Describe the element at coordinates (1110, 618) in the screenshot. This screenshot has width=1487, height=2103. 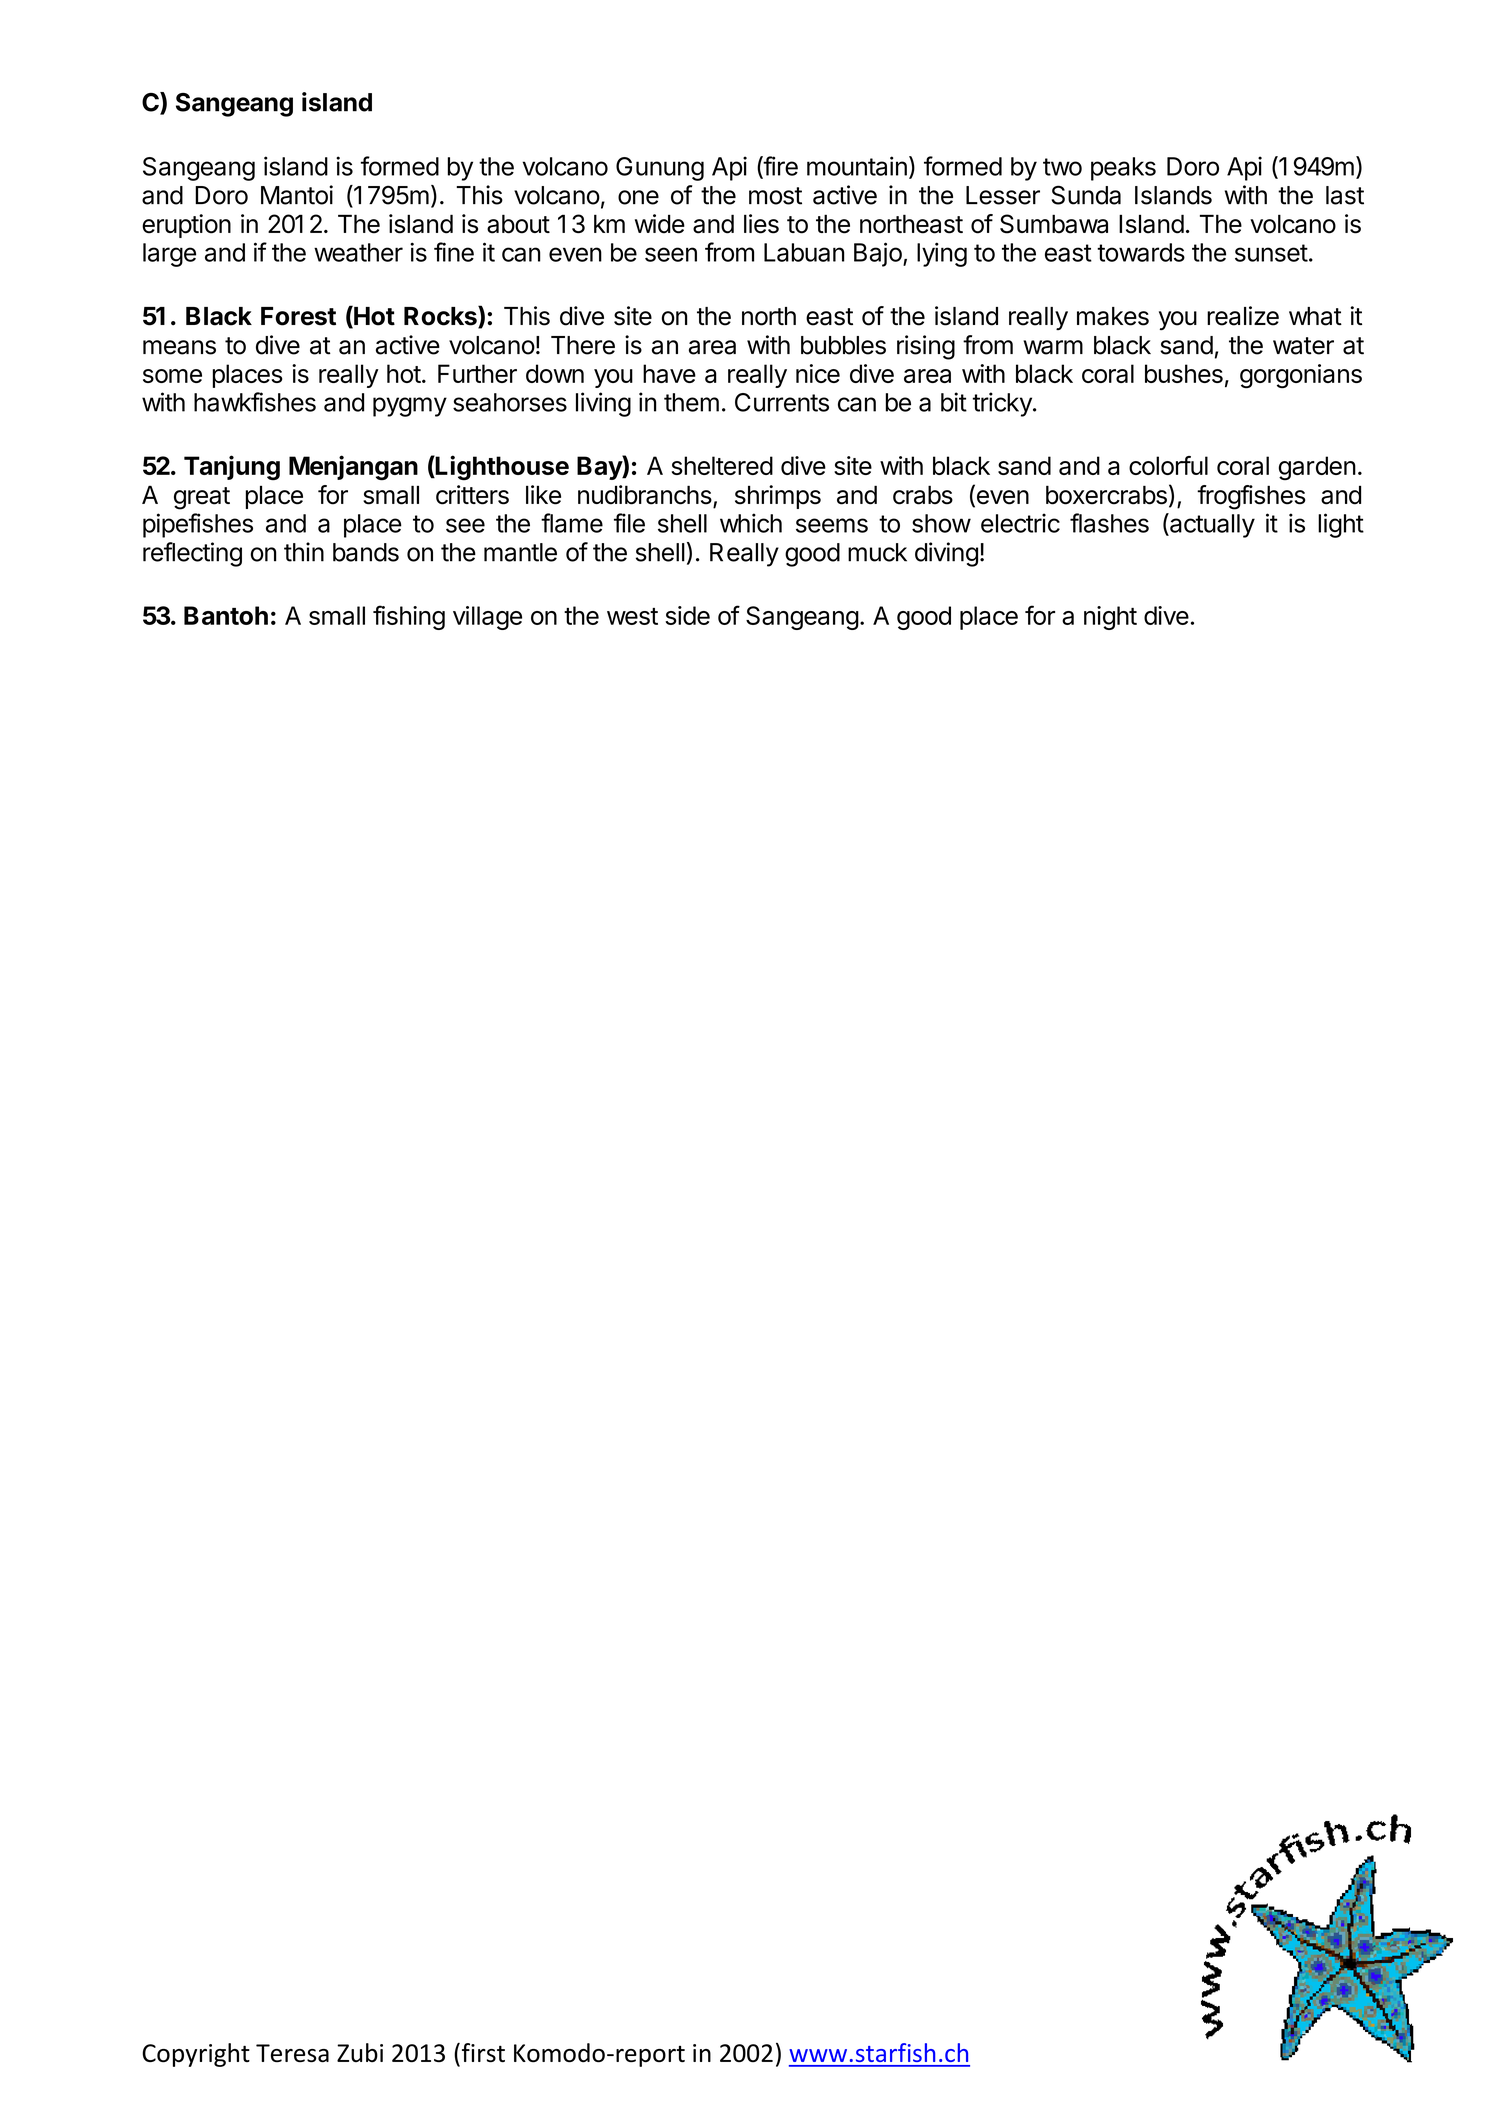
I see `night` at that location.
